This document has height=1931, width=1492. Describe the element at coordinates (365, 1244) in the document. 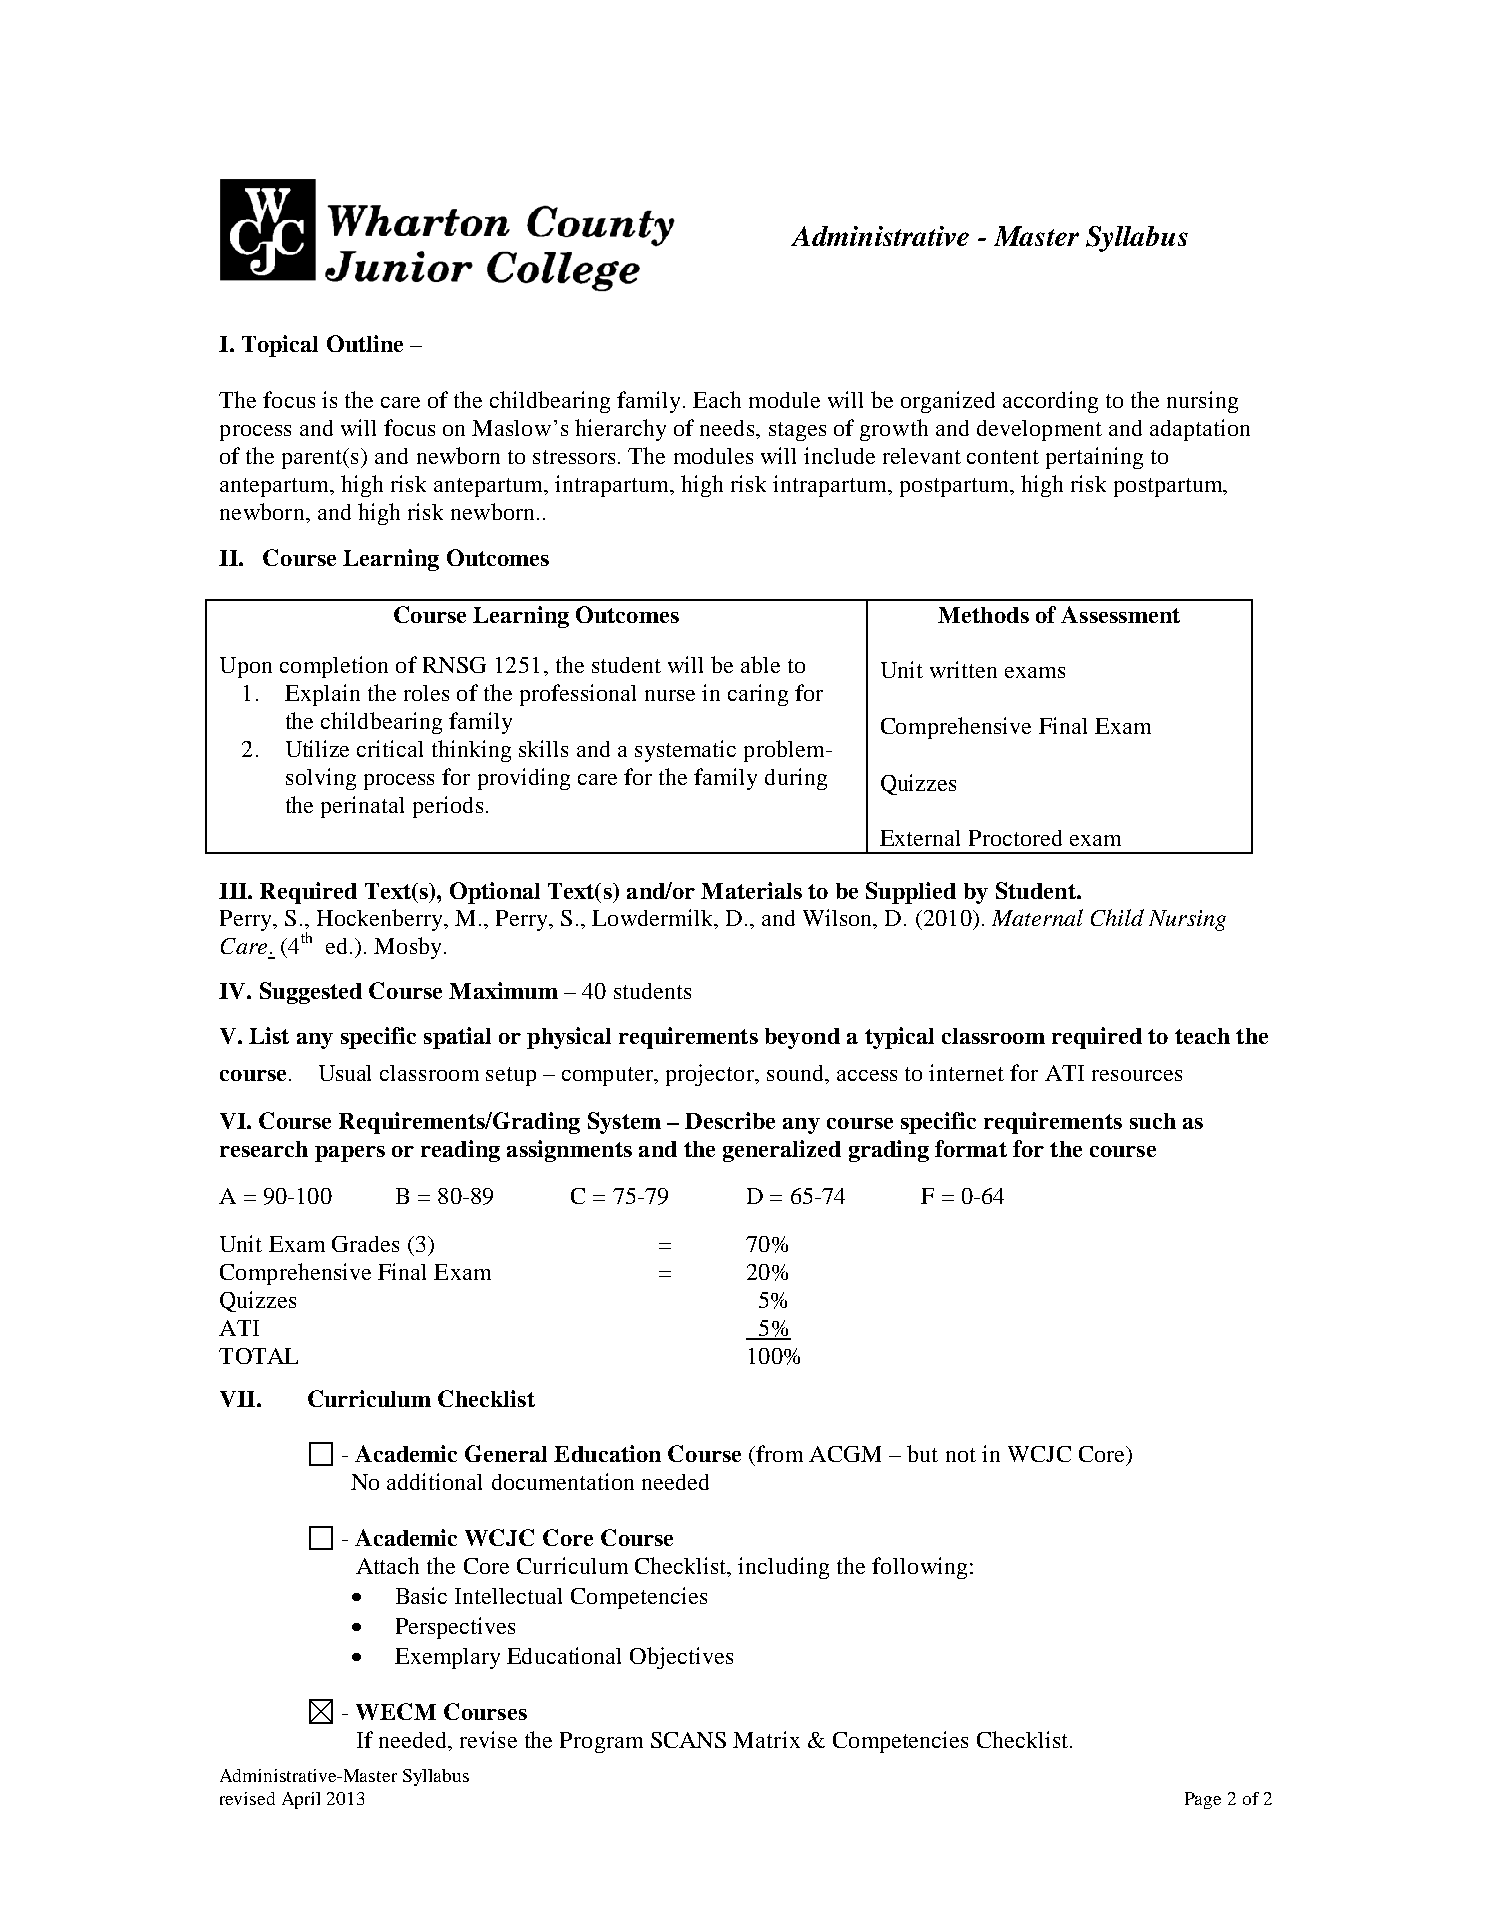

I see `Grades` at that location.
